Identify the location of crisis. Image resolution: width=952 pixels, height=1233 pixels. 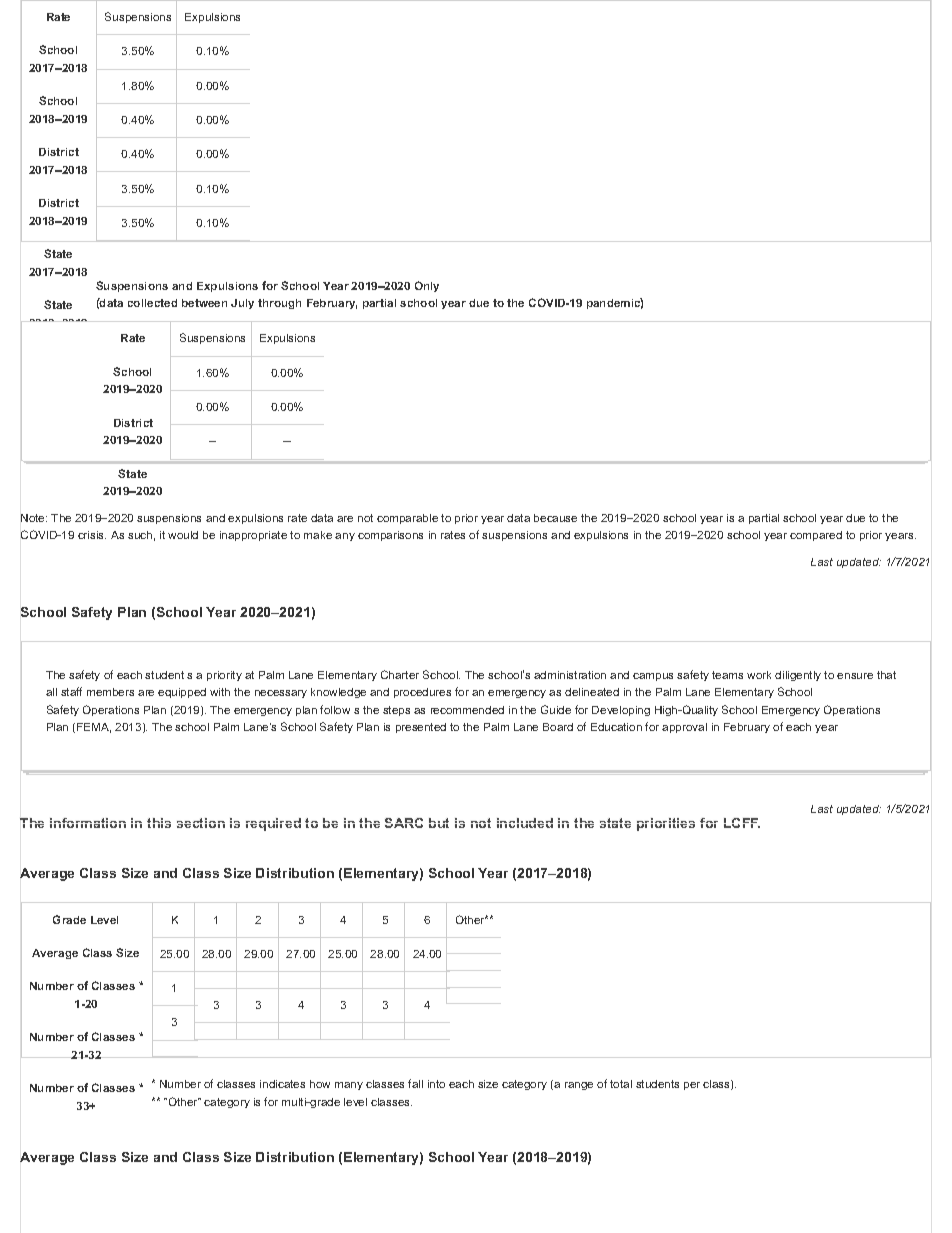
(92, 535).
